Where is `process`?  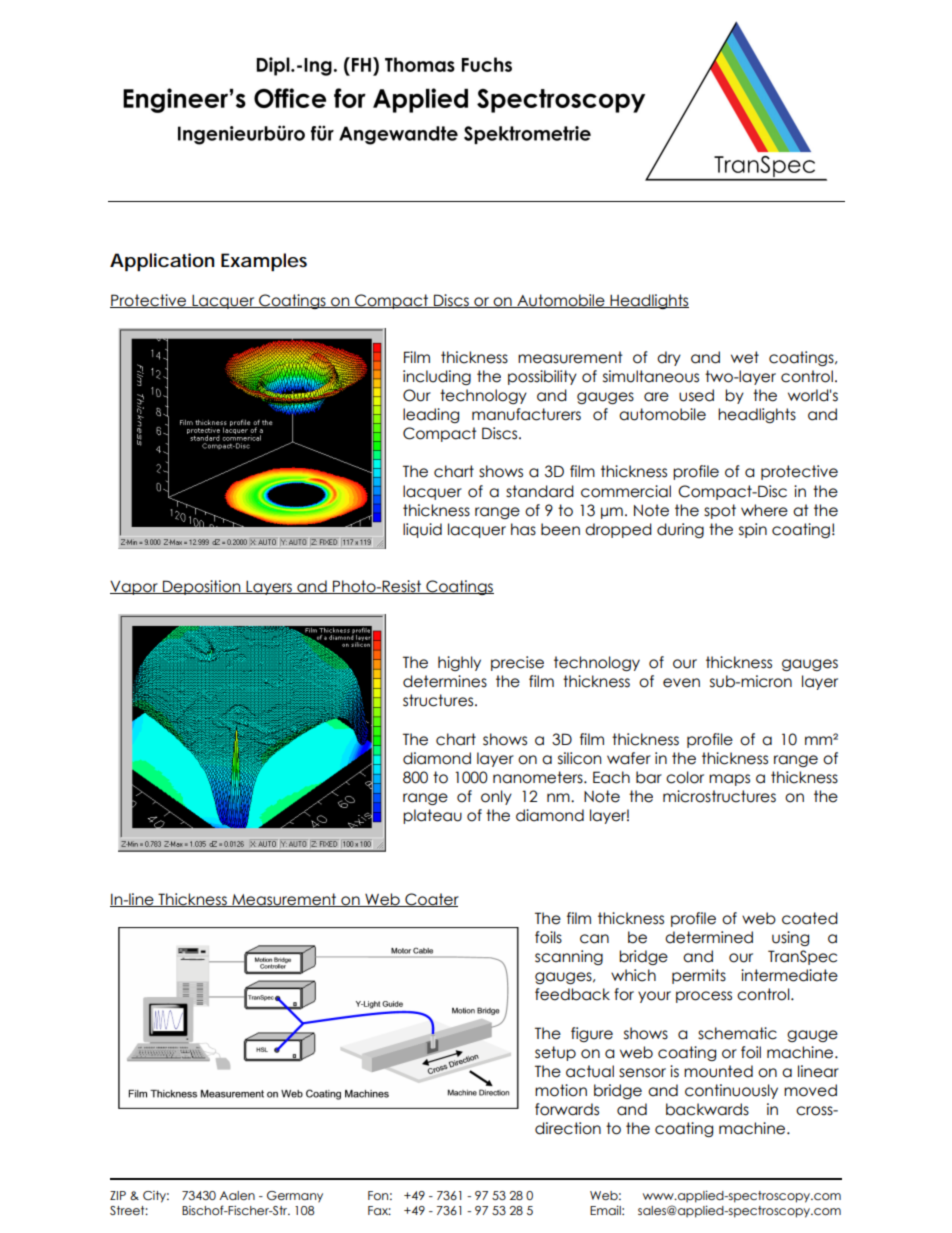 process is located at coordinates (704, 997).
